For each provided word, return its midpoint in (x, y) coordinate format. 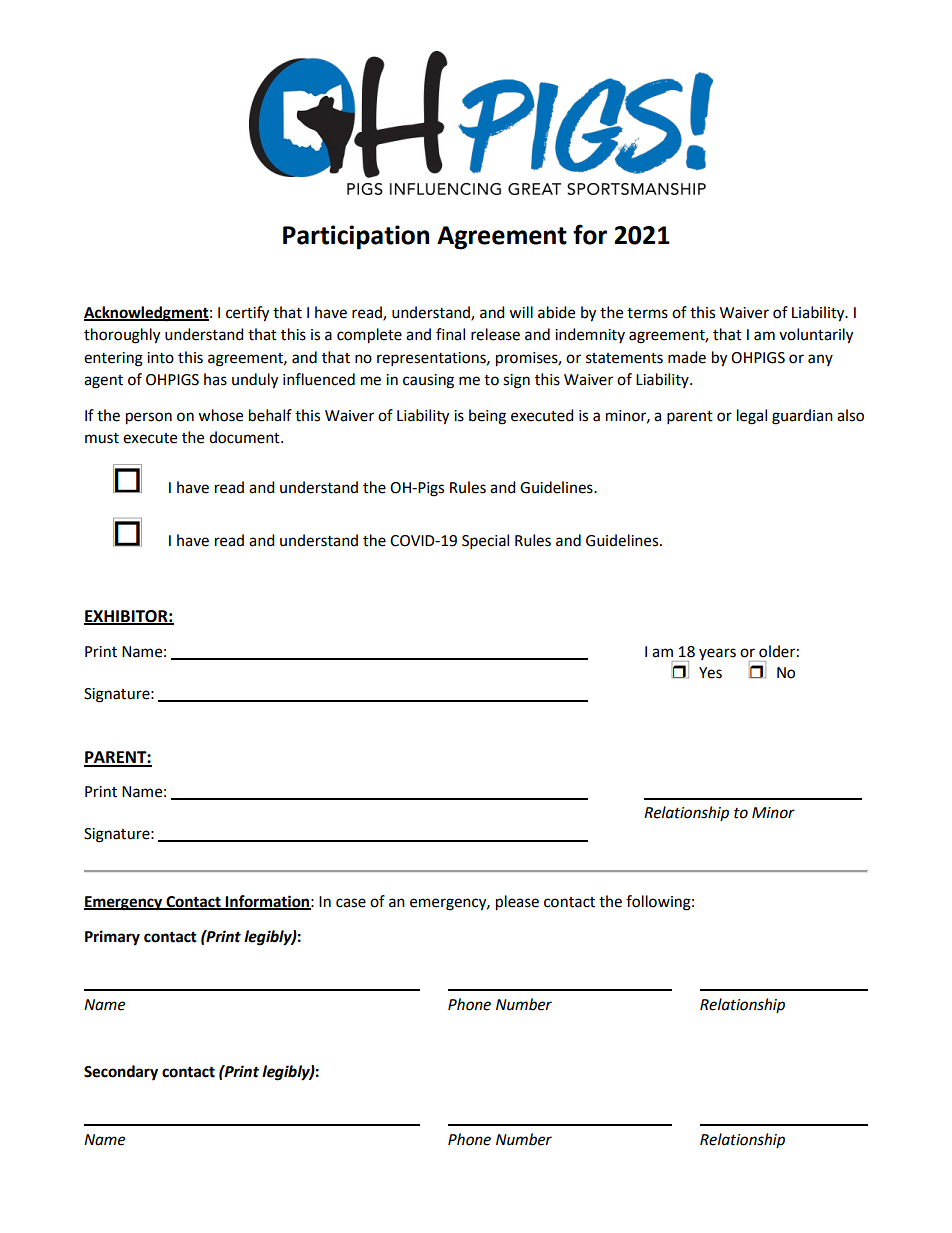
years (717, 654)
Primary (112, 938)
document (245, 437)
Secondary (121, 1073)
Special (485, 542)
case (351, 903)
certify (247, 314)
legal (752, 417)
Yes (710, 673)
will (521, 312)
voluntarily (816, 336)
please (517, 903)
